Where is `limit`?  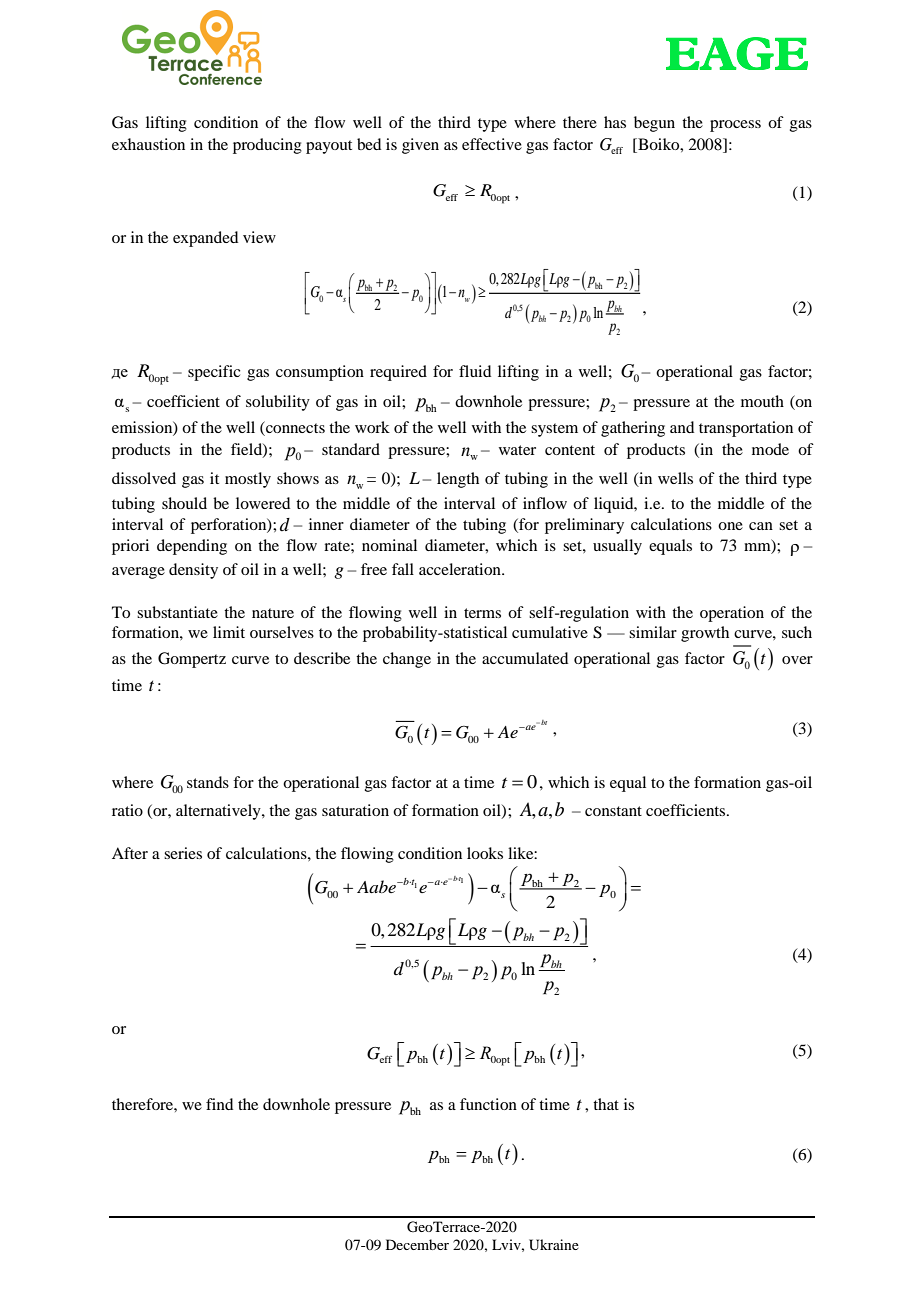
limit is located at coordinates (229, 632).
